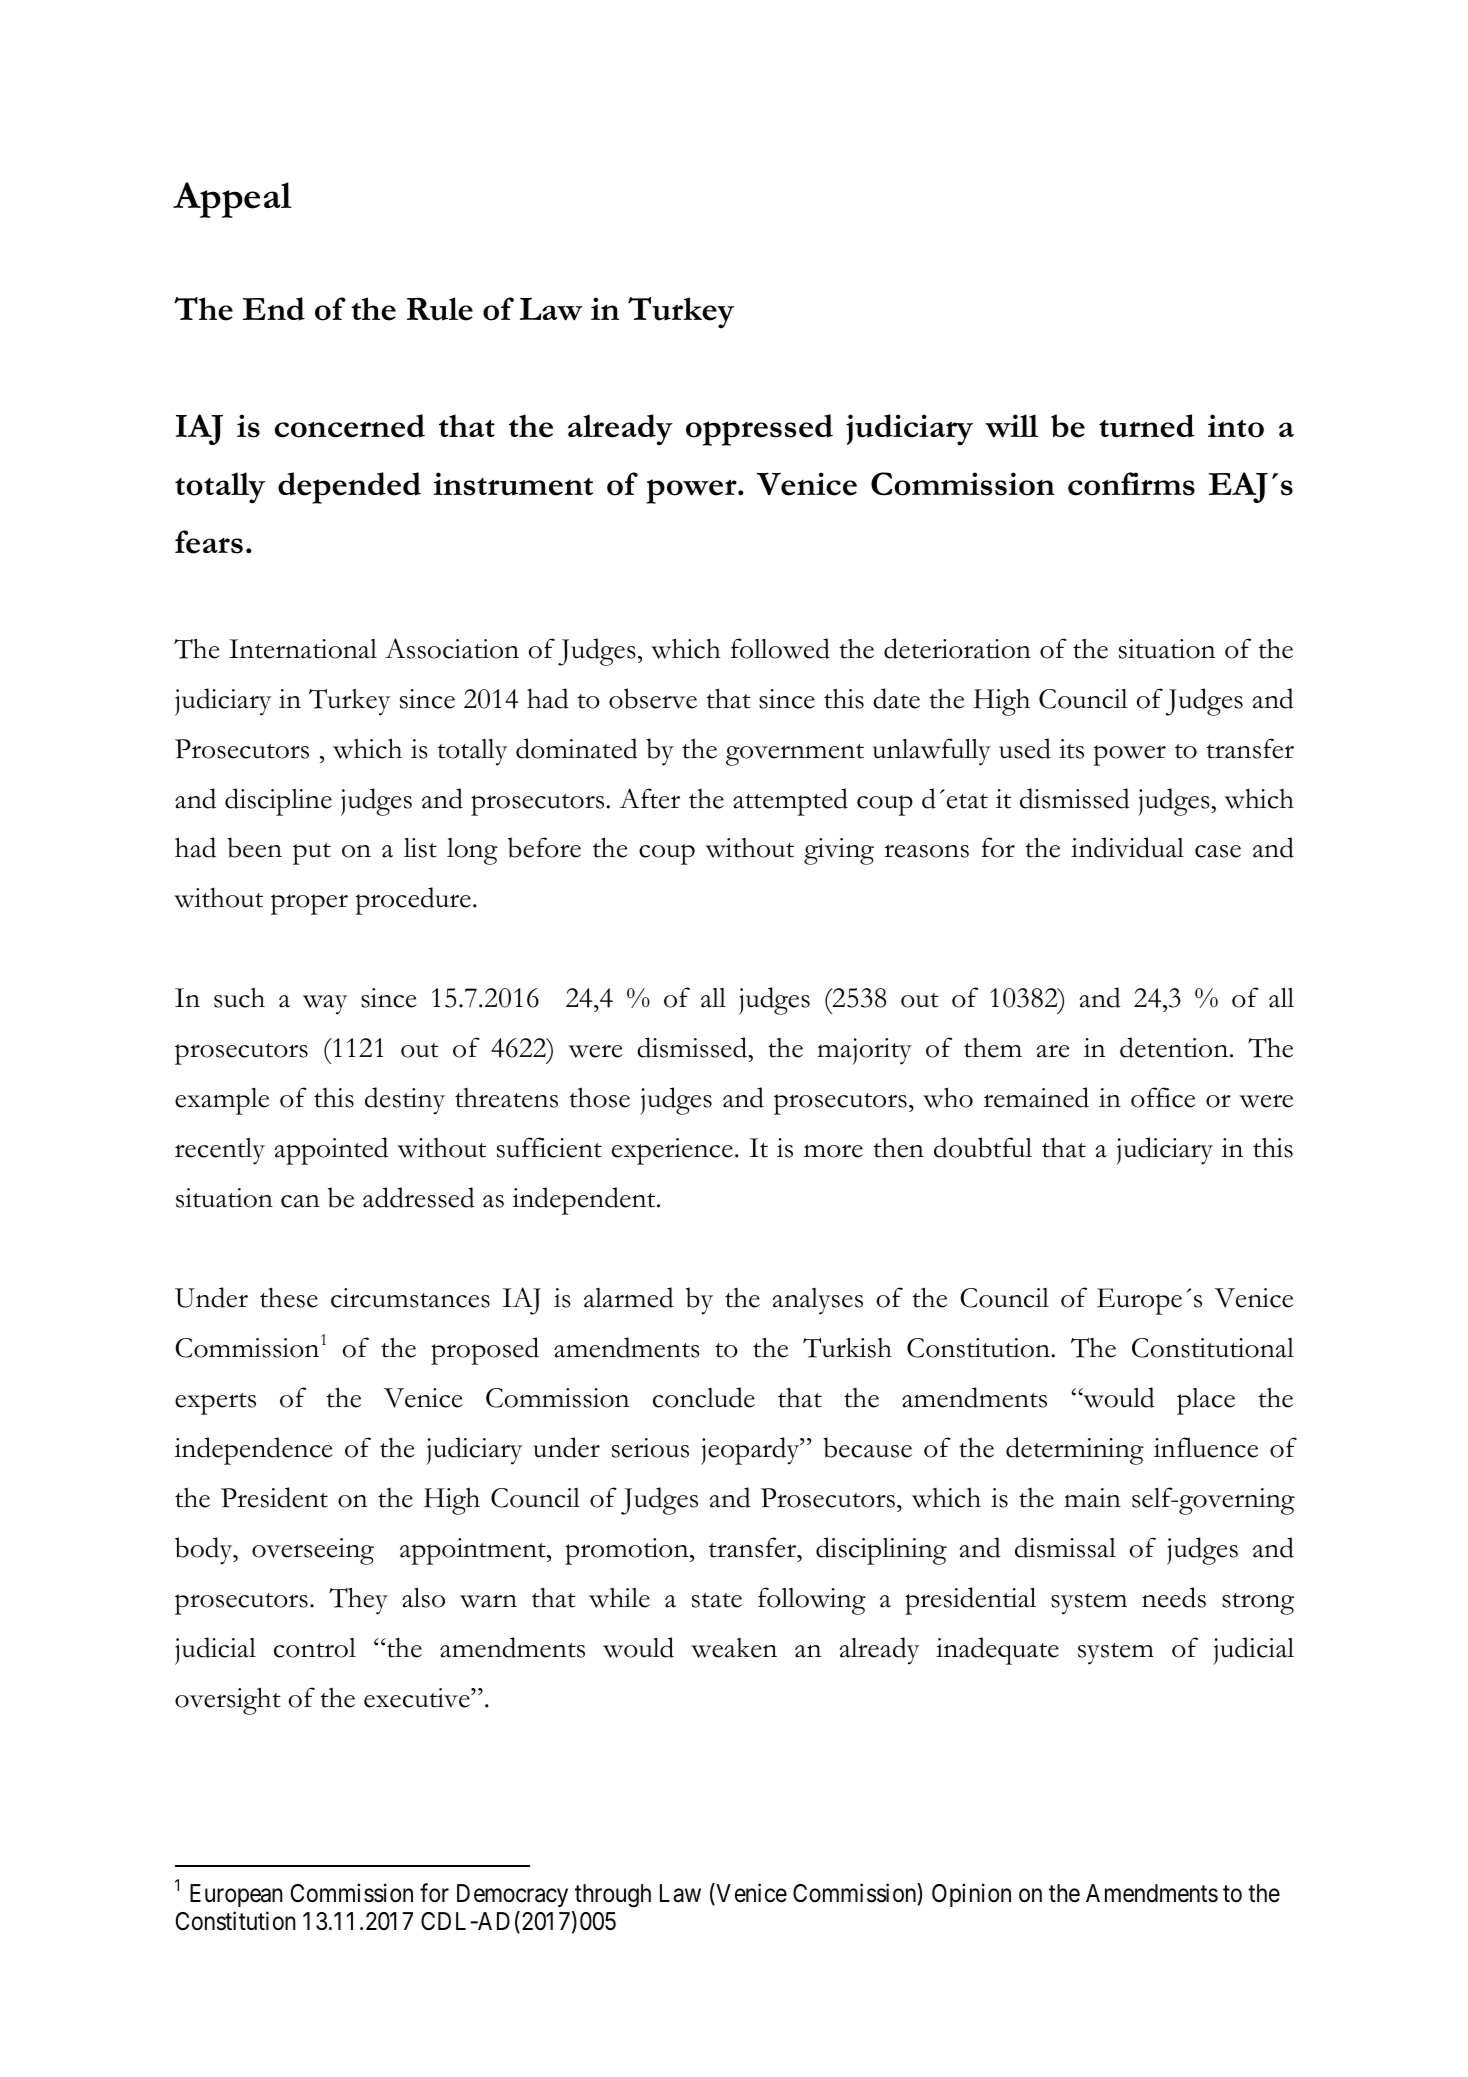 The height and width of the screenshot is (2077, 1468). Describe the element at coordinates (512, 1895) in the screenshot. I see `Democracy` at that location.
